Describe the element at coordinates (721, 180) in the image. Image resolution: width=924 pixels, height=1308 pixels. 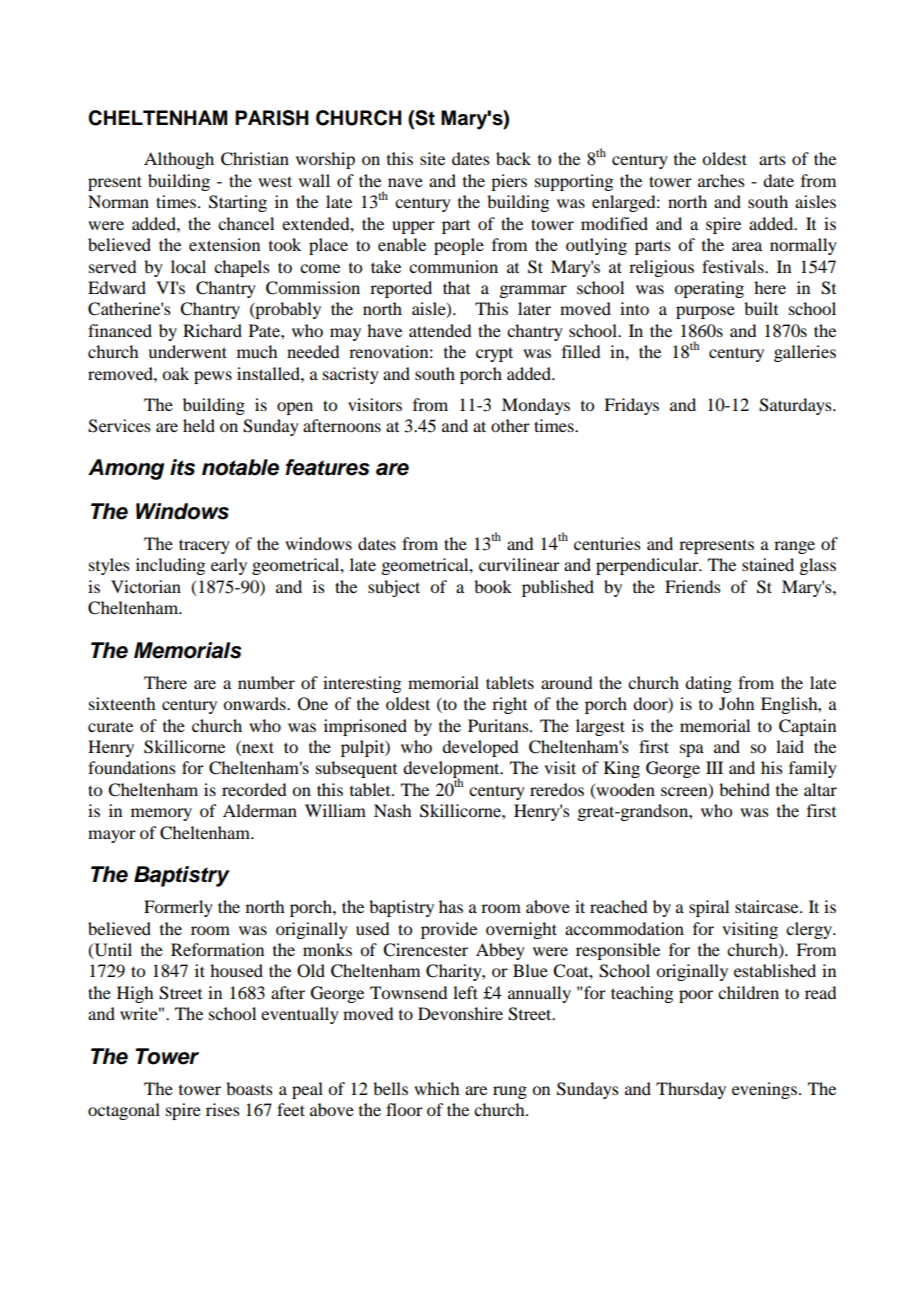
I see `arches` at that location.
